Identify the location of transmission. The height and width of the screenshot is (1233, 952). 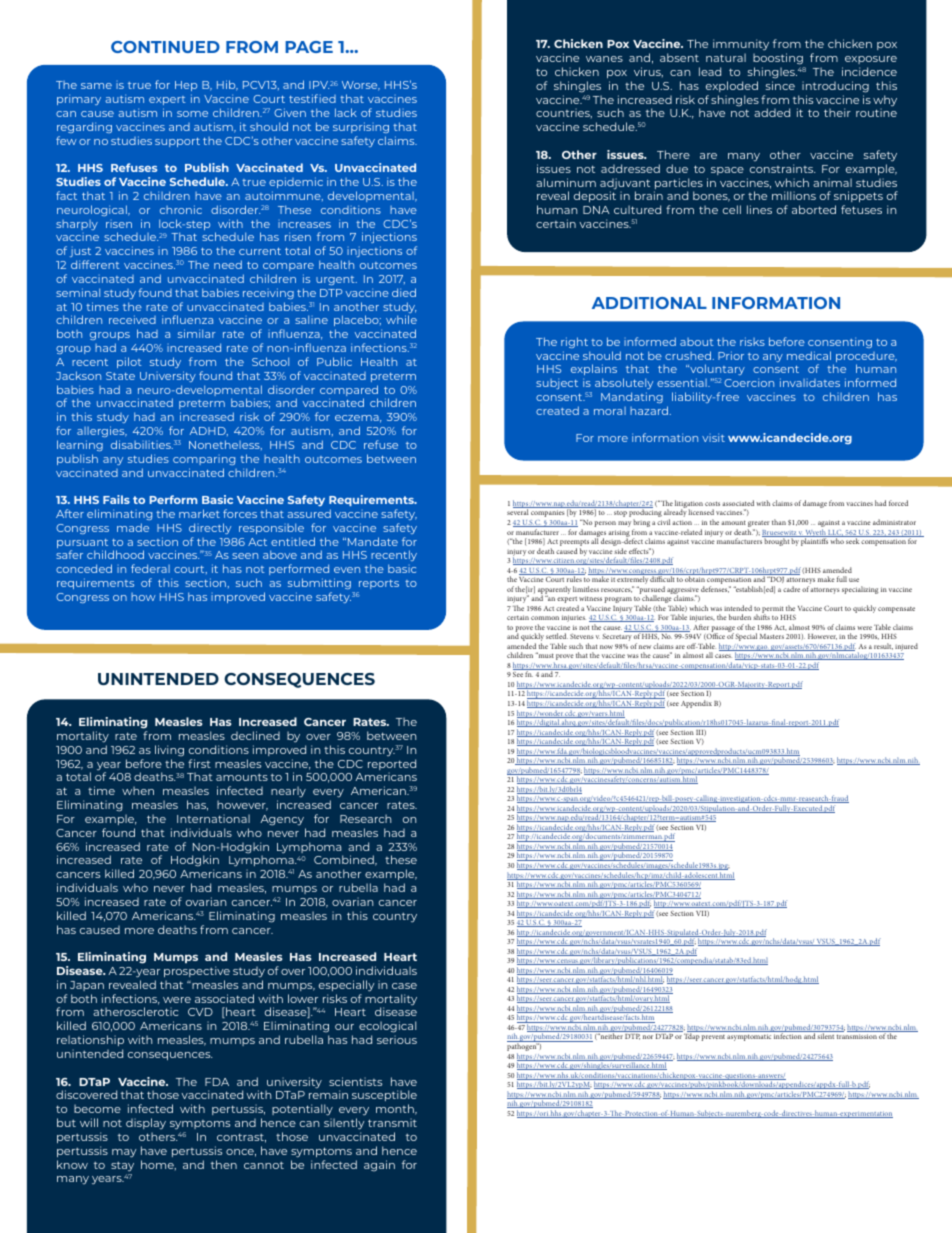
(857, 1036).
